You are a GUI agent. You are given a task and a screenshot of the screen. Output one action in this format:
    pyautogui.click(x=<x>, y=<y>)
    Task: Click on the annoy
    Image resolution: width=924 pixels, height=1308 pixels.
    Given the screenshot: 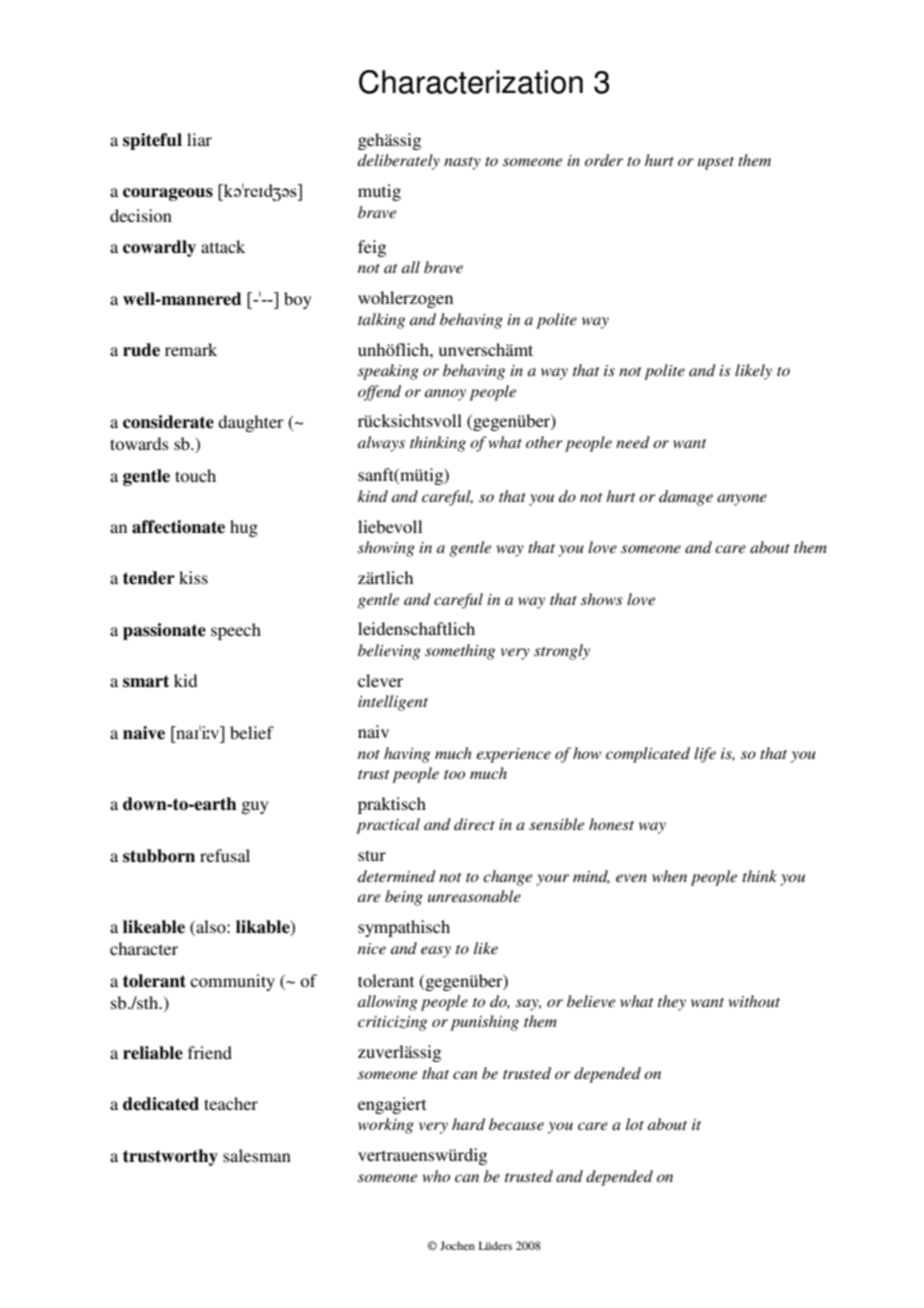 What is the action you would take?
    pyautogui.click(x=445, y=395)
